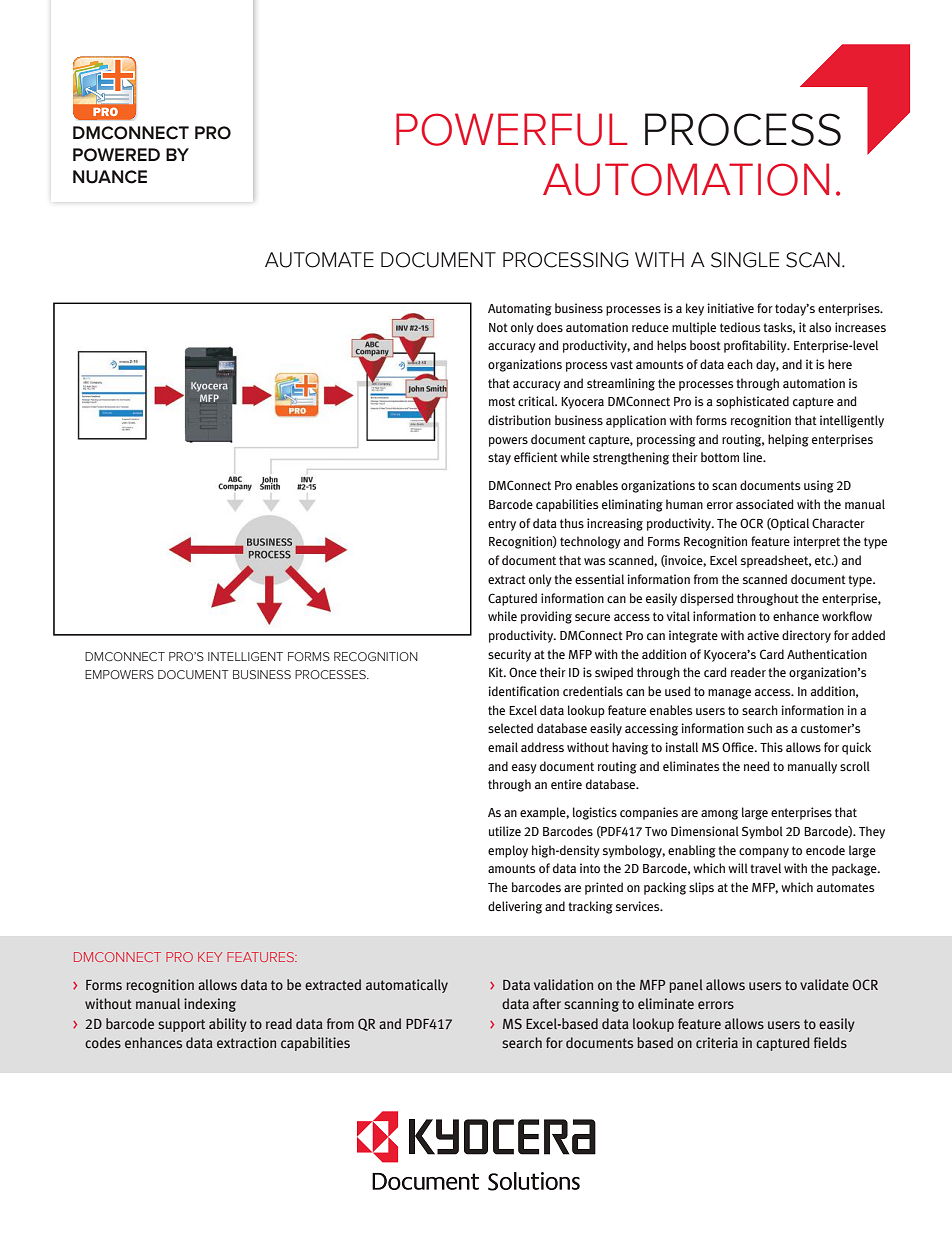 This screenshot has width=952, height=1233. What do you see at coordinates (505, 831) in the screenshot?
I see `utilize` at bounding box center [505, 831].
